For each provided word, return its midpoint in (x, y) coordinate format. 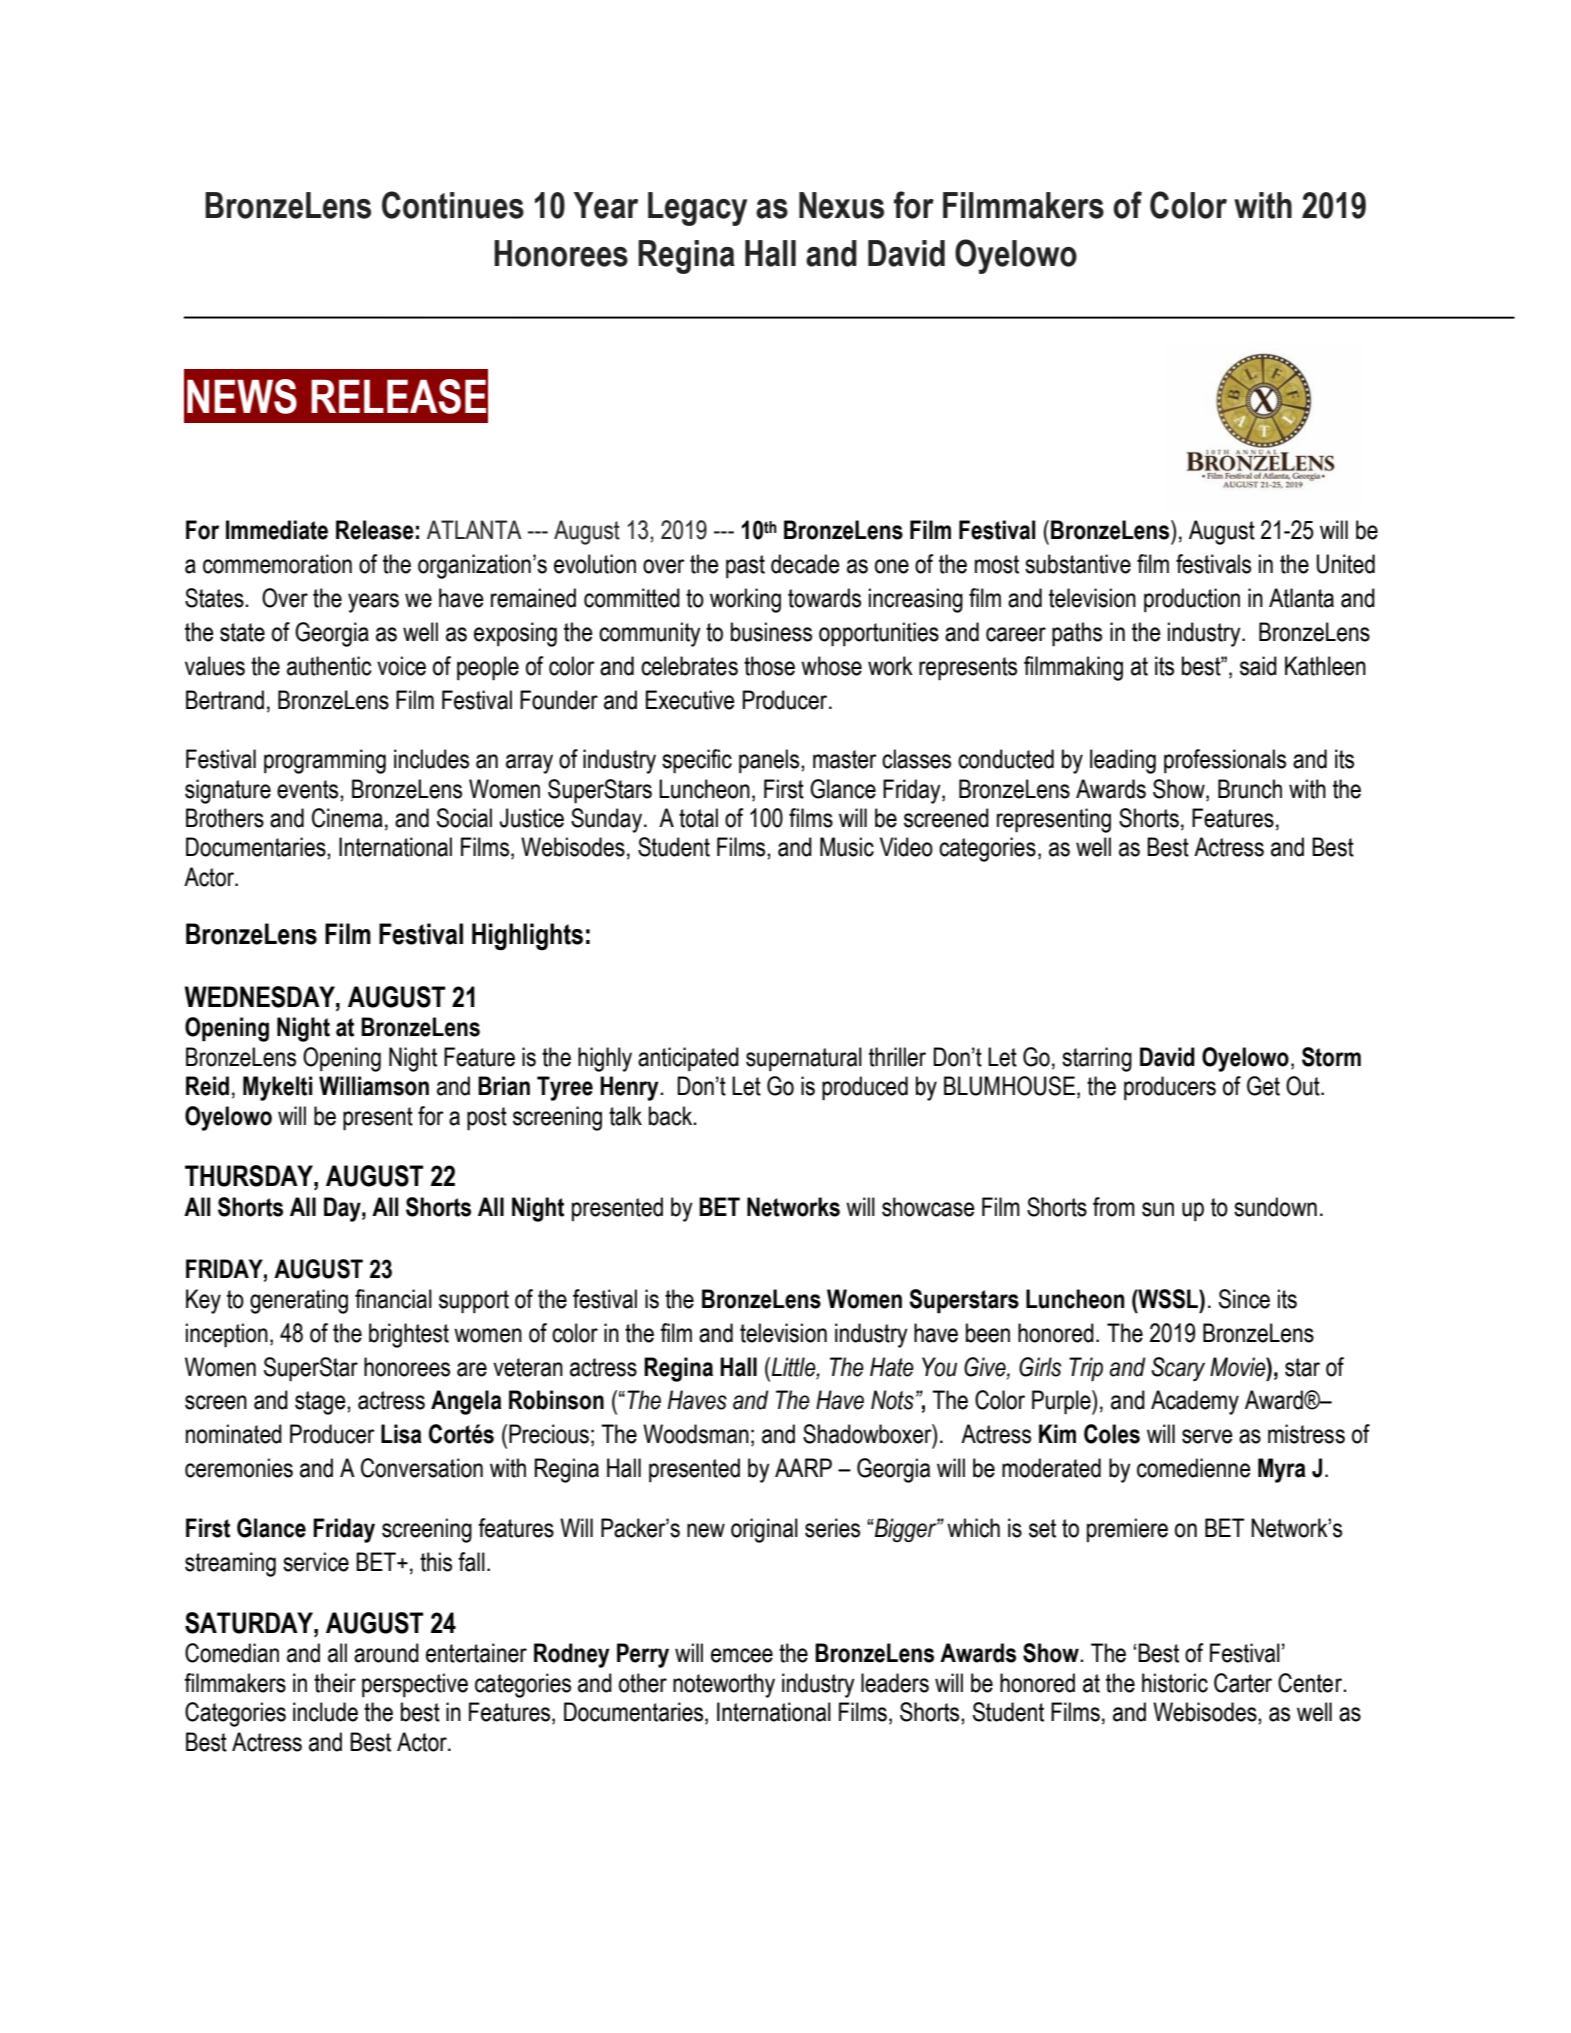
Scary (1178, 1369)
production (1192, 600)
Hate (892, 1367)
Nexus (841, 205)
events (309, 789)
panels (770, 761)
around (386, 1653)
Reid (207, 1086)
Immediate (277, 530)
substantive (1078, 564)
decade (805, 564)
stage (321, 1403)
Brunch (1250, 789)
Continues (453, 205)
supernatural (804, 1059)
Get (1263, 1086)
